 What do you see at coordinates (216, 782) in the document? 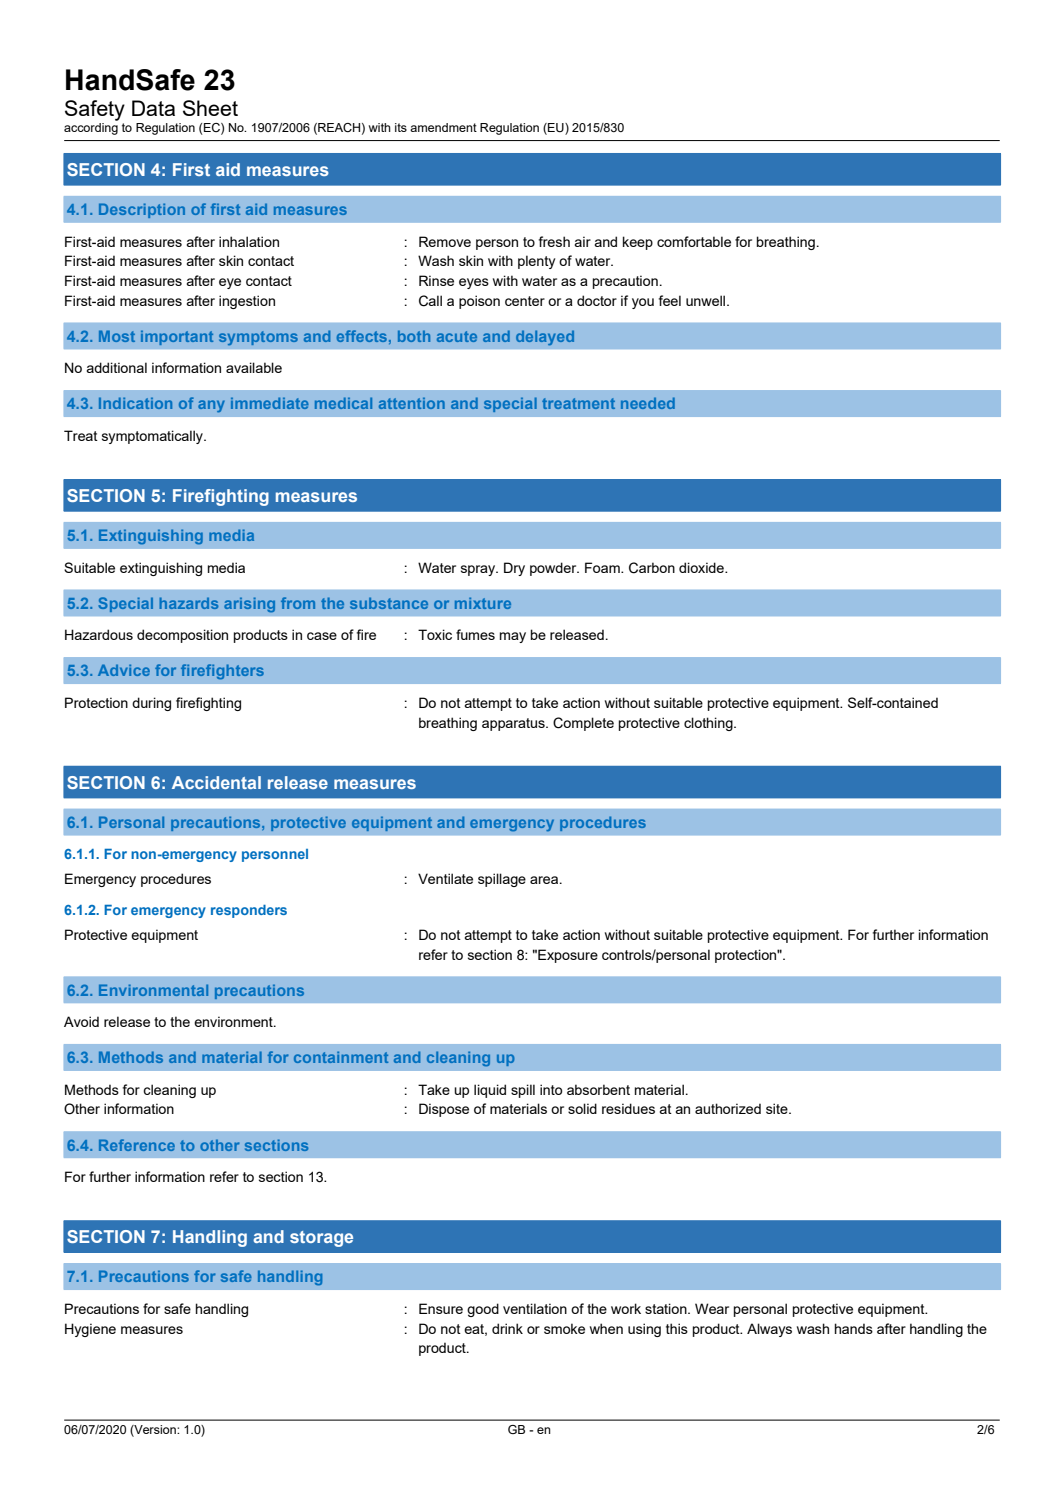
I see `Accidental` at bounding box center [216, 782].
